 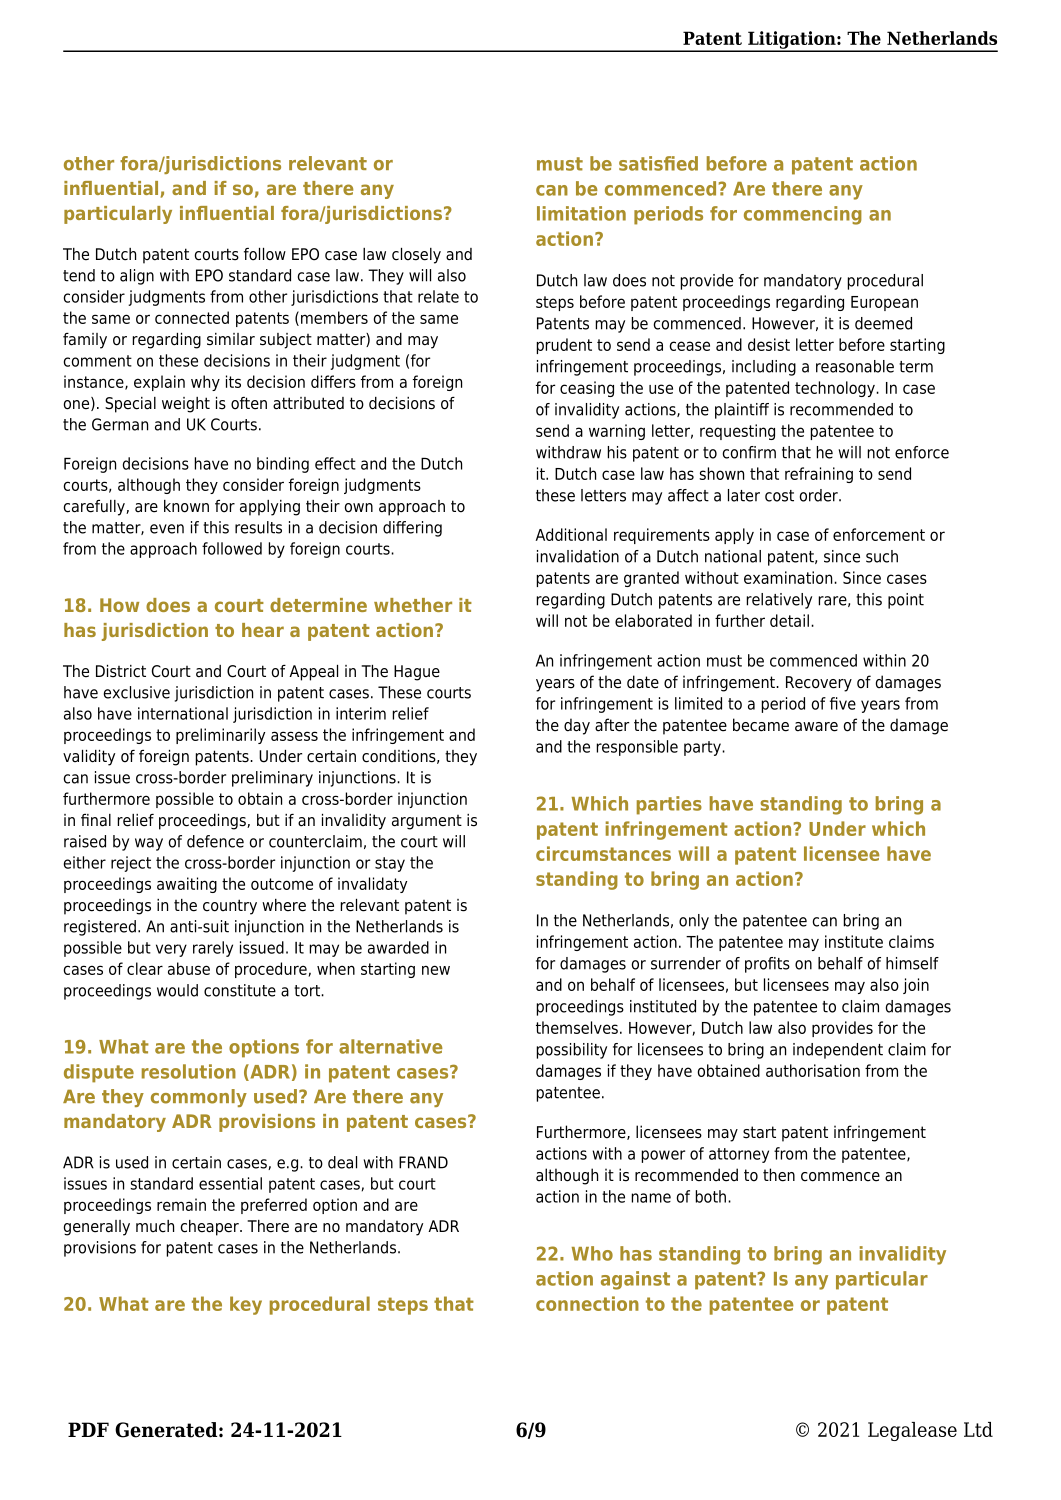 I want to click on align, so click(x=137, y=277).
